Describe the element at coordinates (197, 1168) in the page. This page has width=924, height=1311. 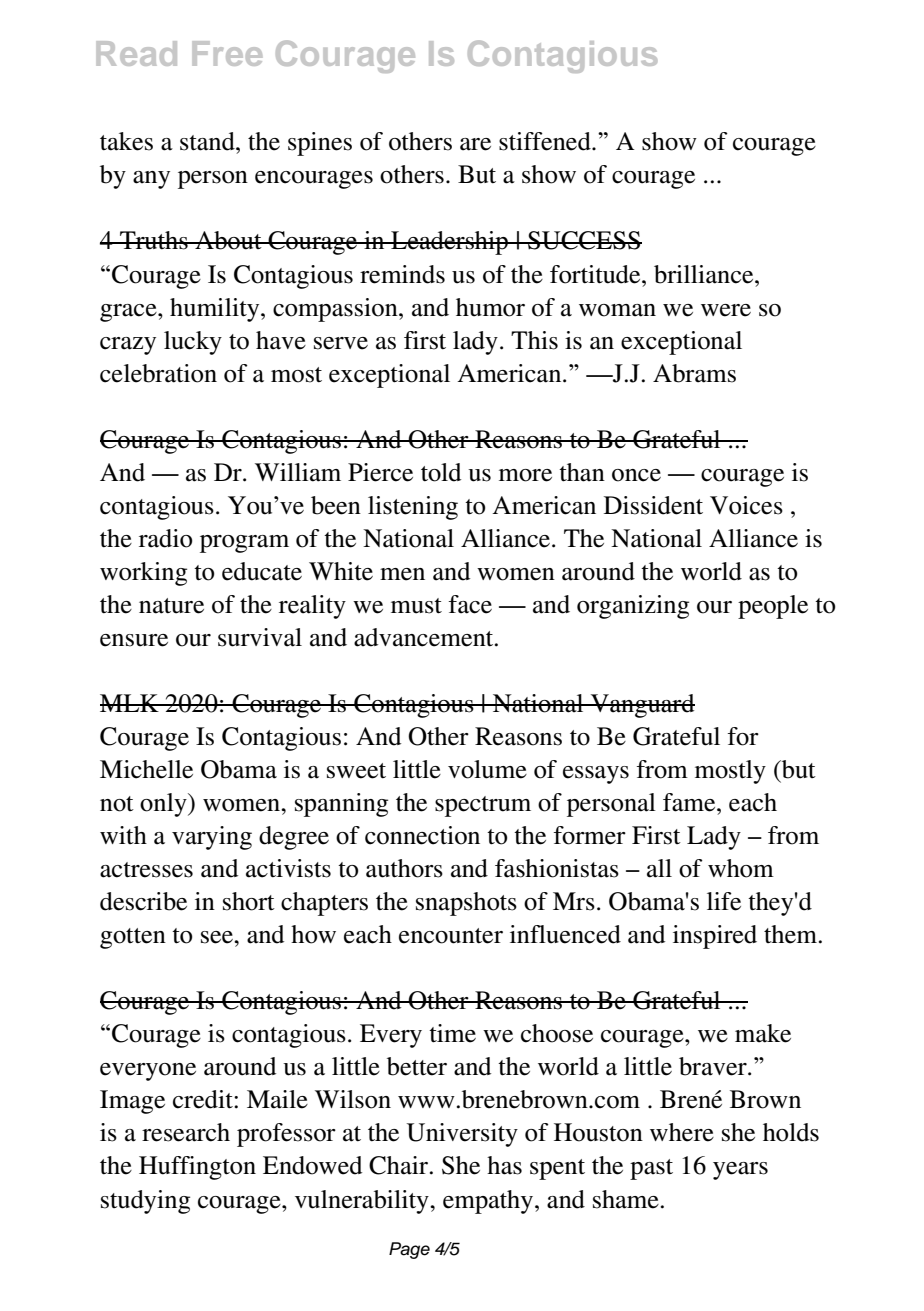
I see `Huffington` at that location.
